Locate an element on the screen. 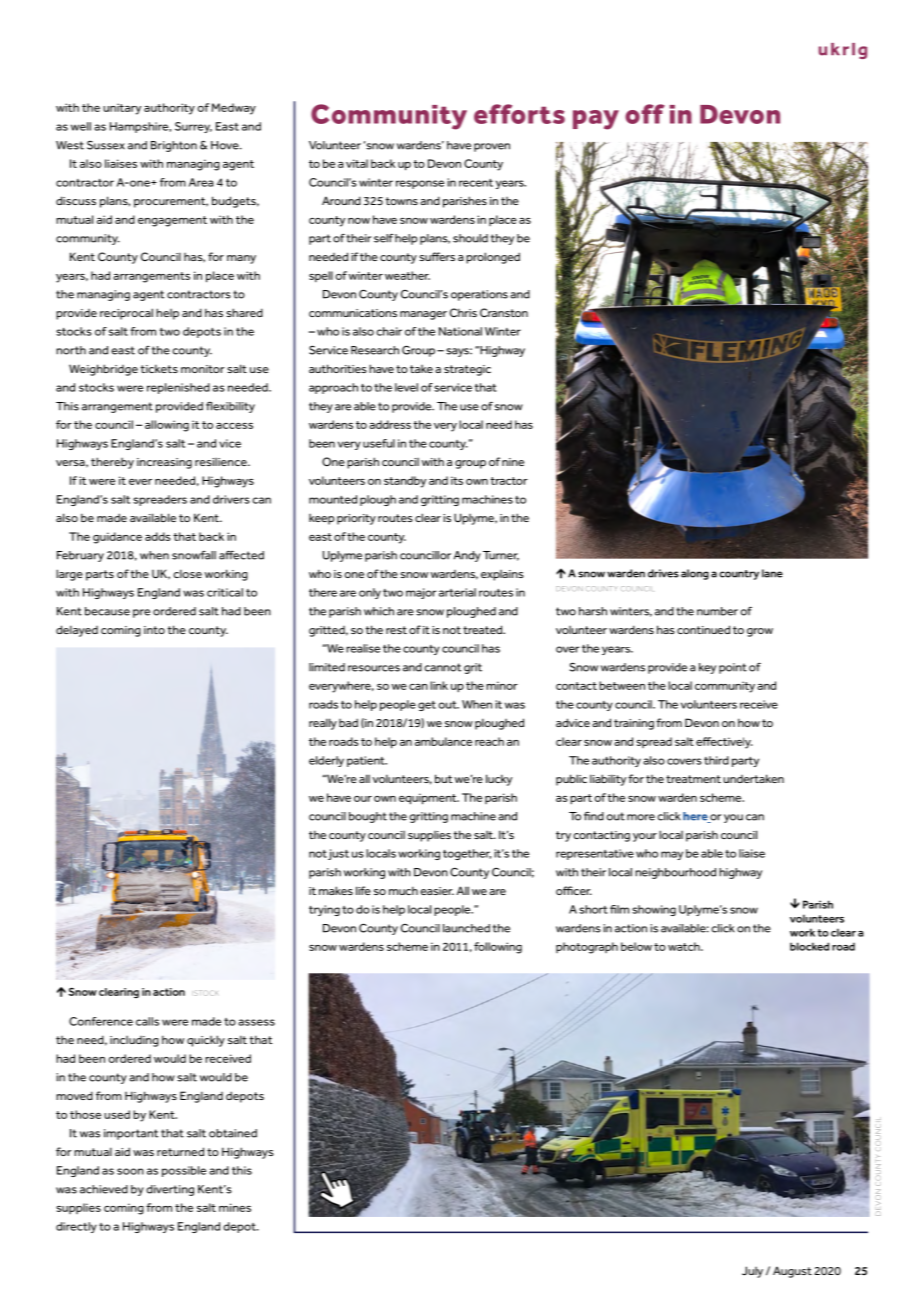  easier is located at coordinates (437, 891).
